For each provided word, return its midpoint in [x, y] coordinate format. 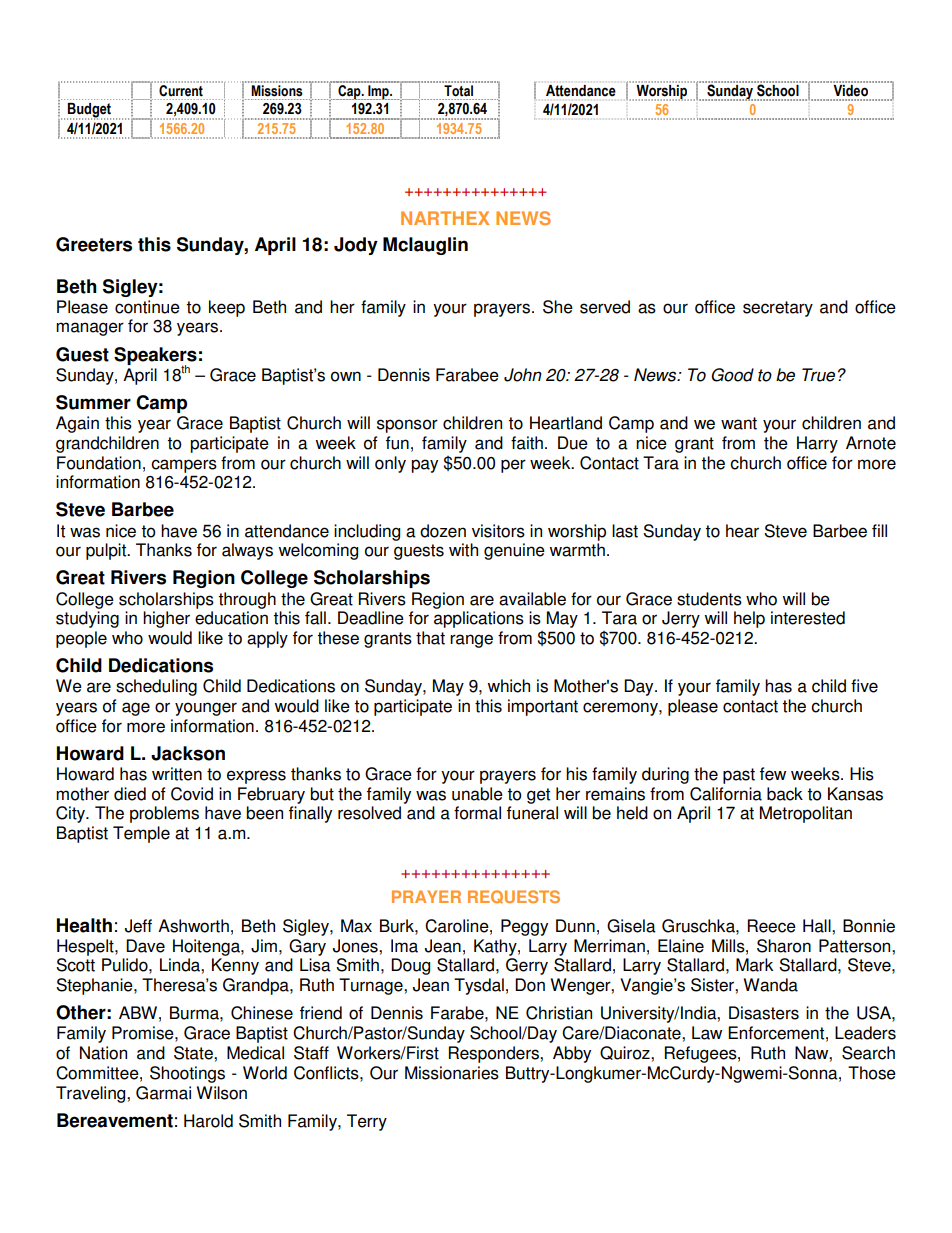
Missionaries [452, 1073]
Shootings [187, 1074]
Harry [817, 444]
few [773, 774]
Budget [90, 111]
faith [527, 443]
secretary [778, 309]
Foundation [99, 463]
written [177, 774]
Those [872, 1073]
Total [458, 90]
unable [477, 794]
